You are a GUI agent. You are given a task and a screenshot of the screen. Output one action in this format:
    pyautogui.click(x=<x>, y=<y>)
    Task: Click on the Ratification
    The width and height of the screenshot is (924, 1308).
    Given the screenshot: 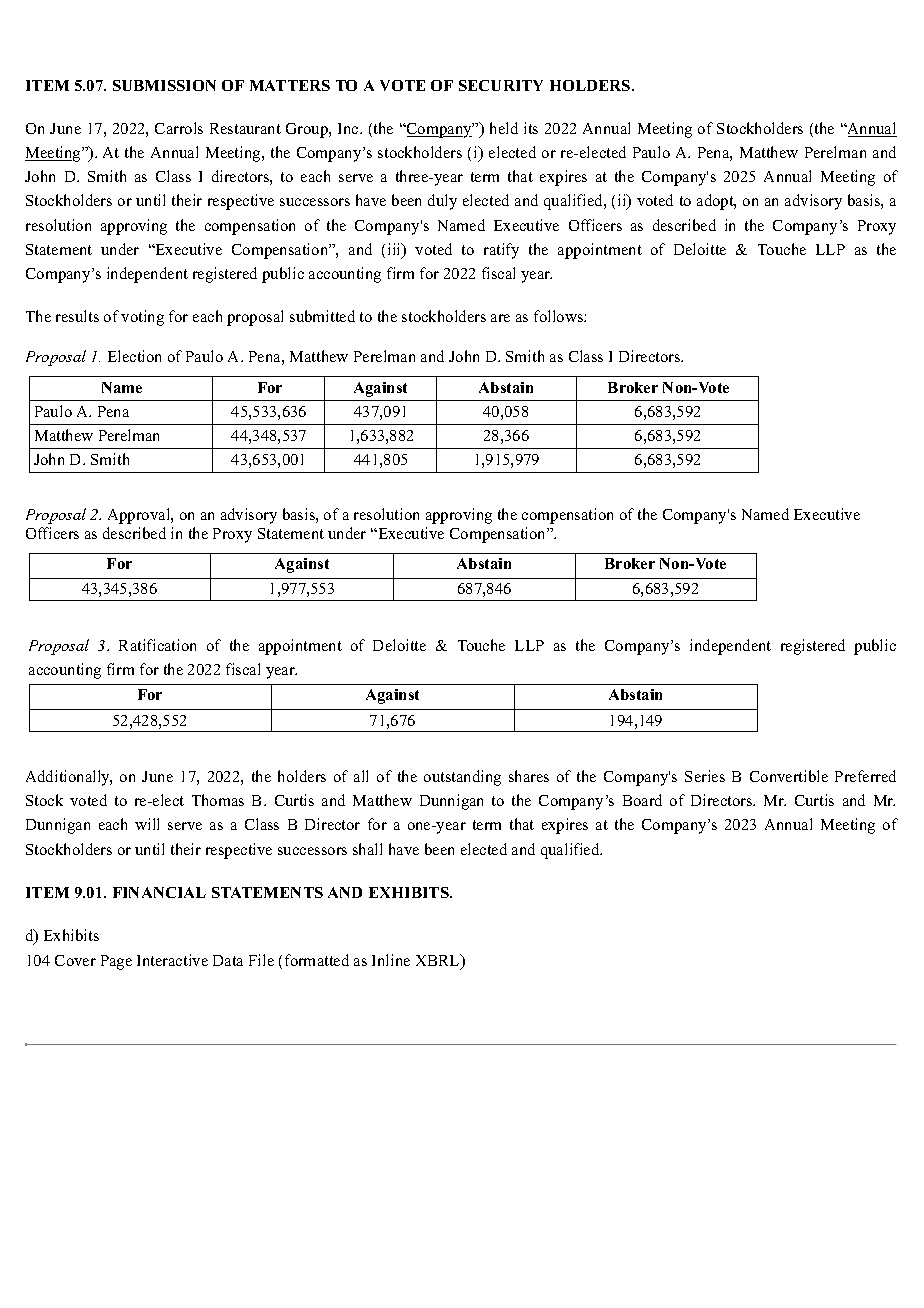 What is the action you would take?
    pyautogui.click(x=157, y=645)
